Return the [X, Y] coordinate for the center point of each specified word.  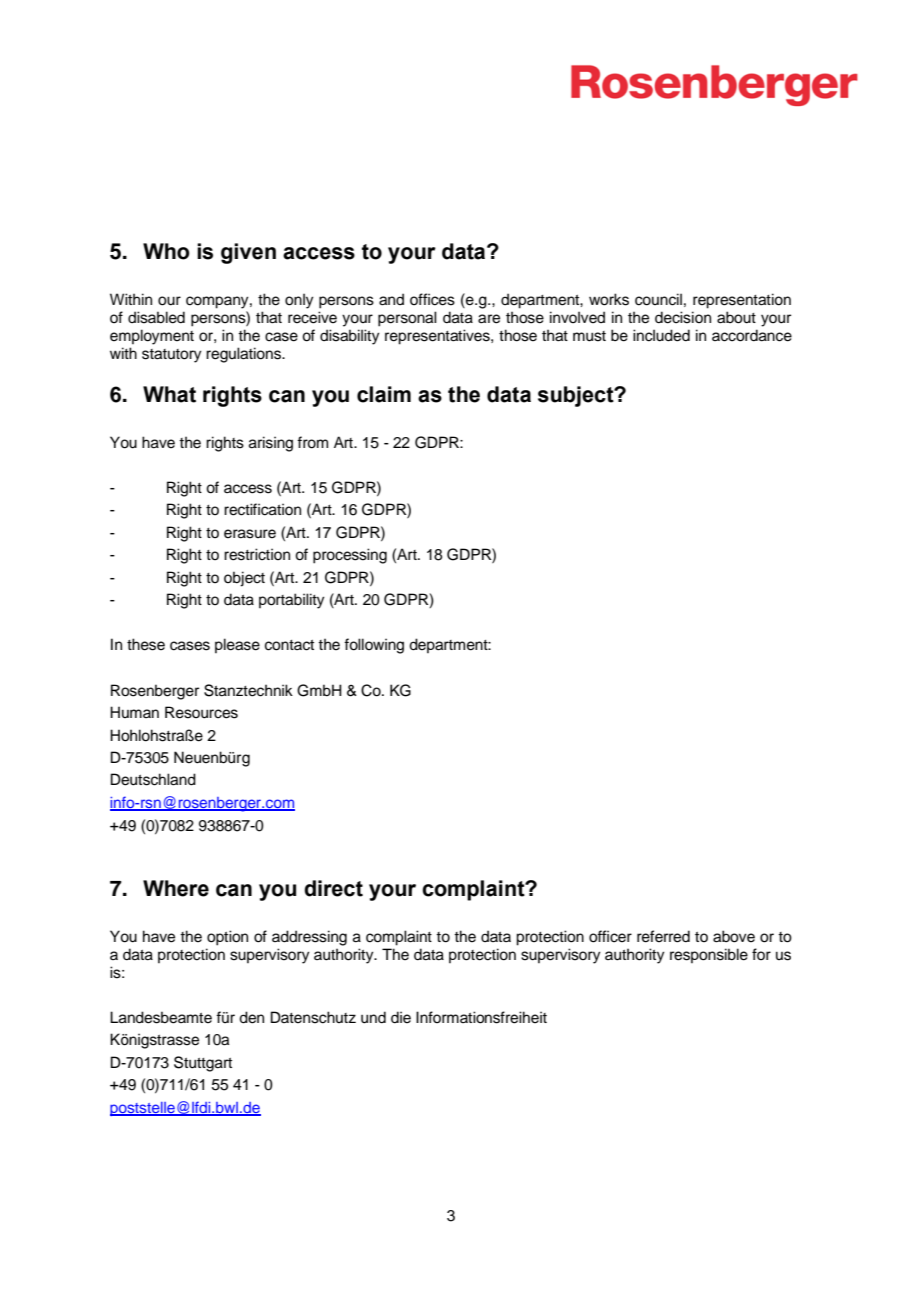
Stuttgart [203, 1064]
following [374, 646]
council [658, 299]
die [401, 1017]
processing [350, 556]
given [248, 253]
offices [432, 299]
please [237, 645]
